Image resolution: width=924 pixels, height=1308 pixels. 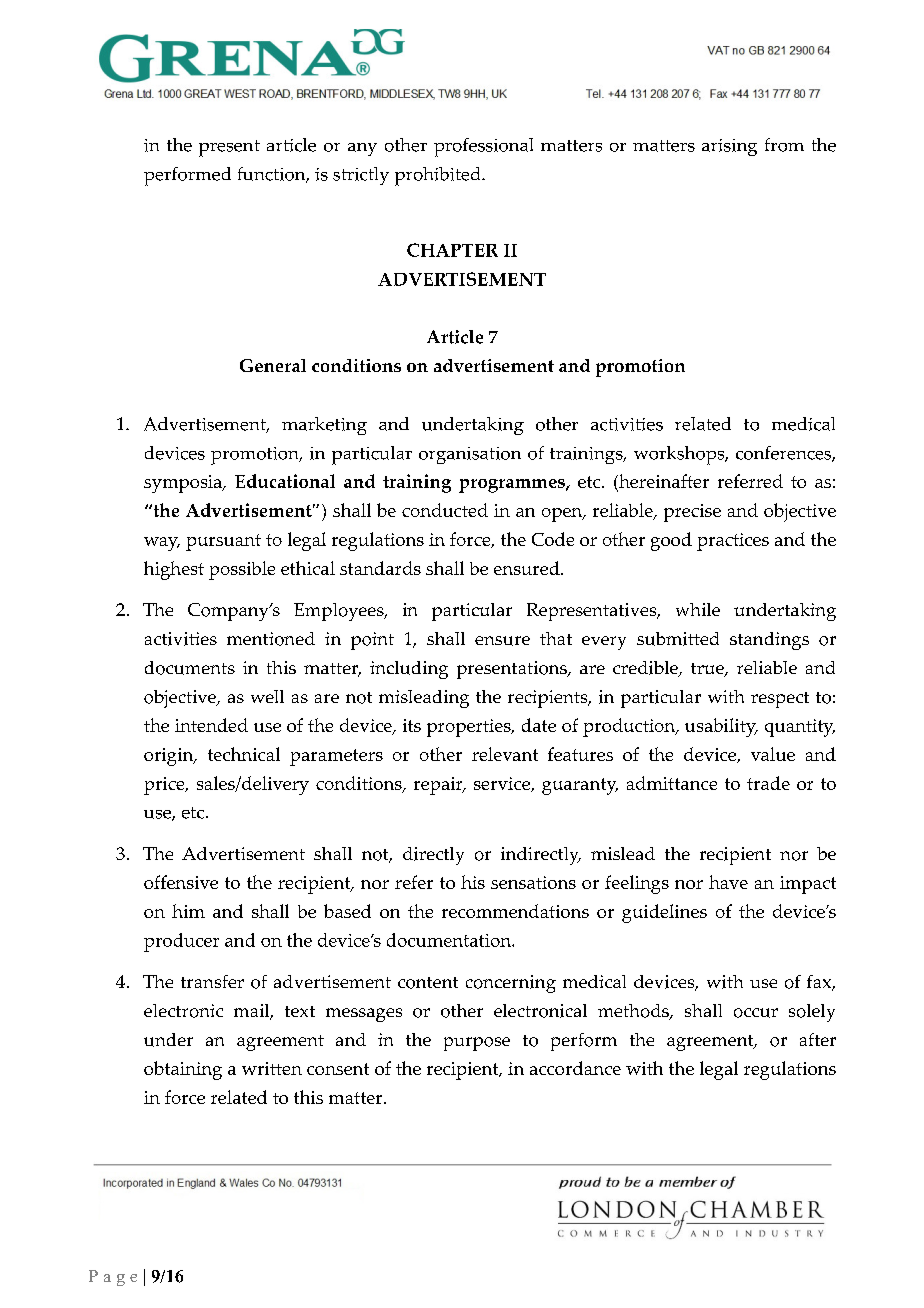 I want to click on purpose, so click(x=477, y=1044).
